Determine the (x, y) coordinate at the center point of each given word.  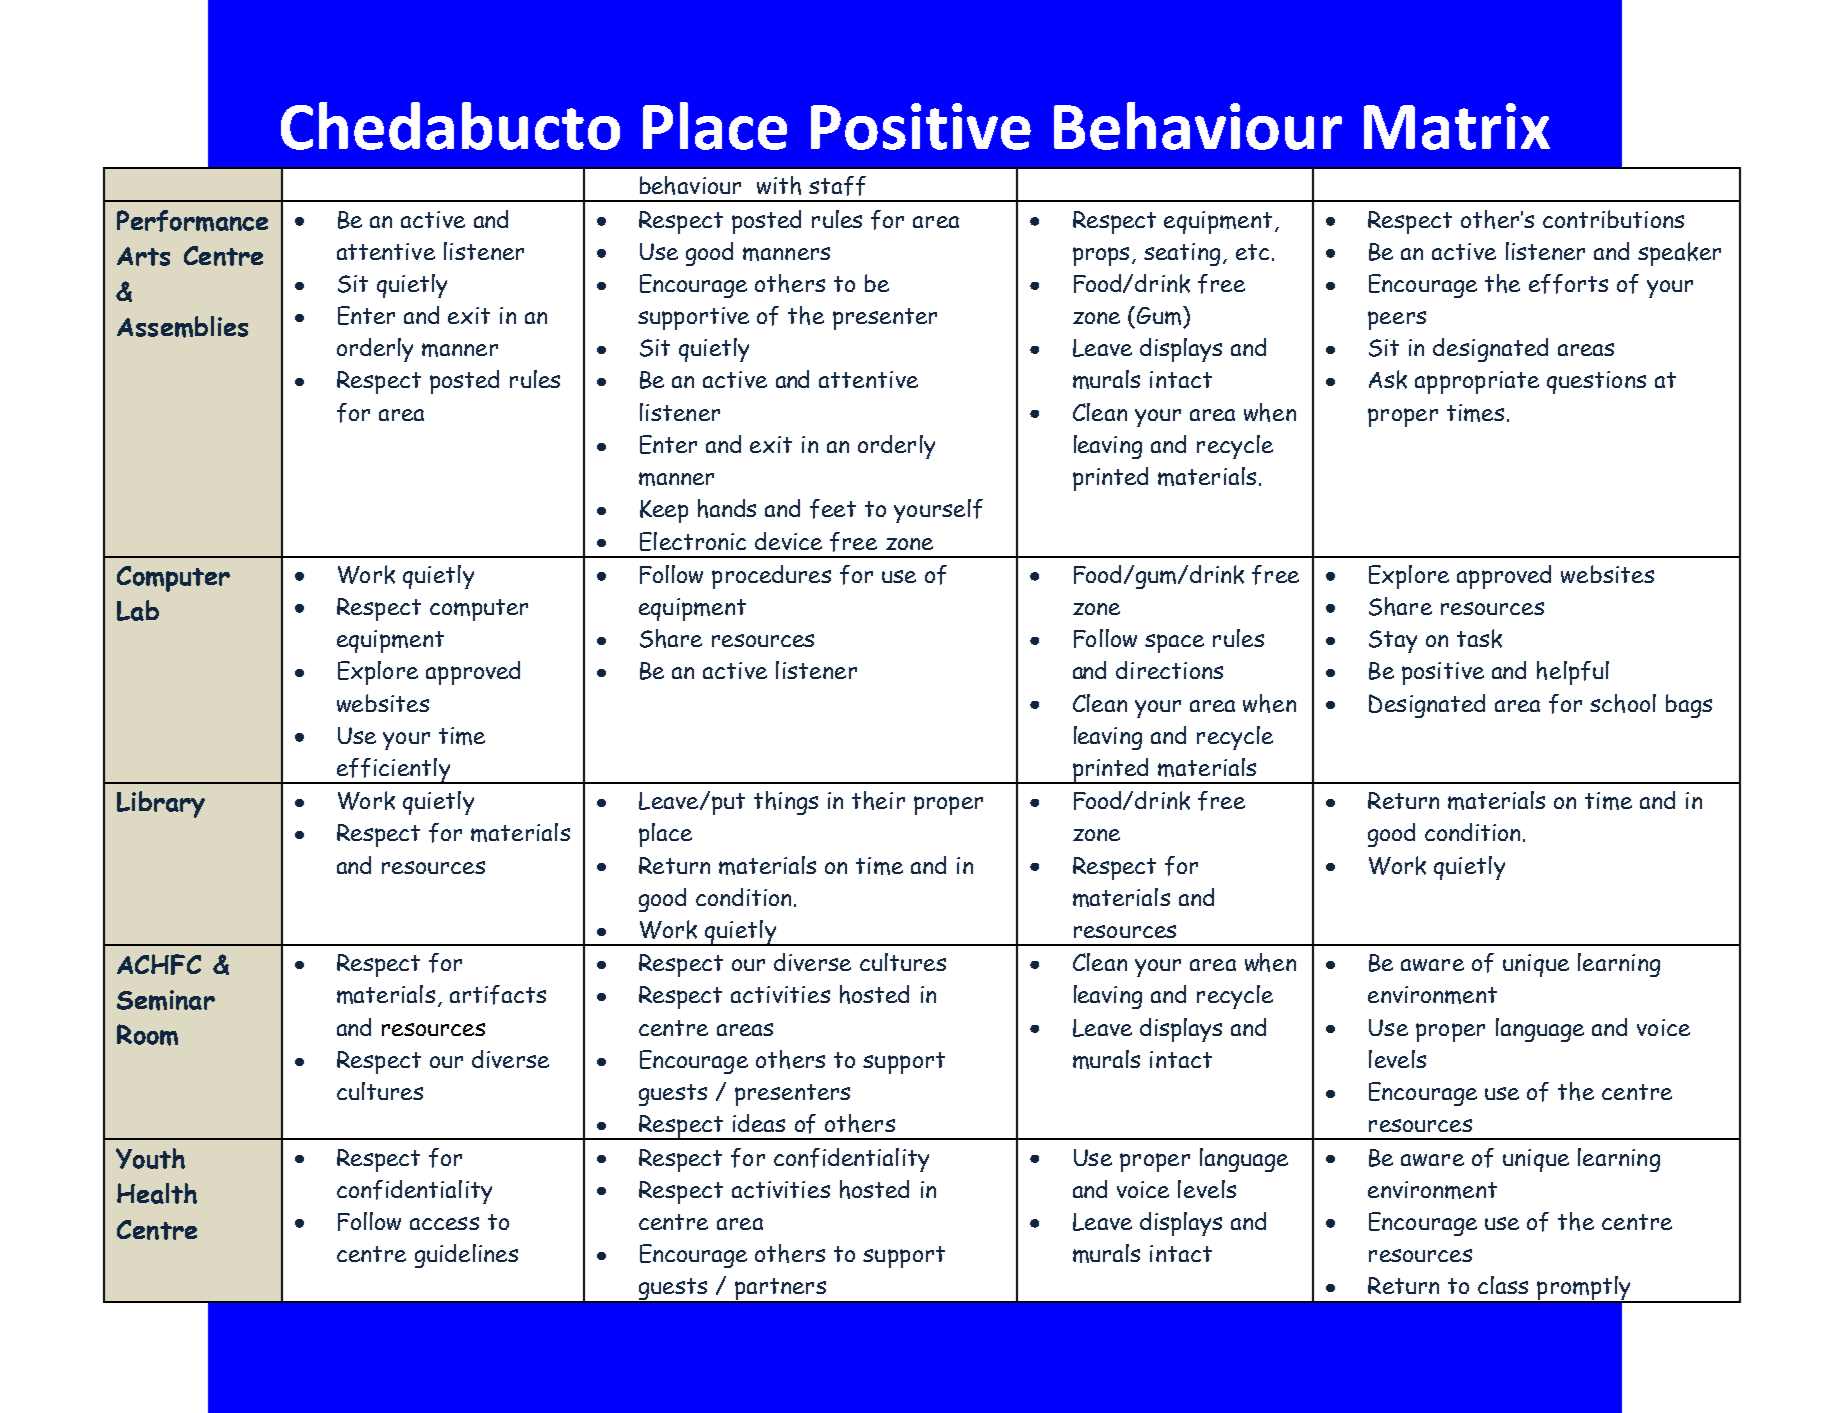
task (1479, 638)
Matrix (1457, 126)
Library (161, 804)
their (878, 800)
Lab (138, 610)
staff (837, 186)
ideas (759, 1123)
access (444, 1223)
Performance (192, 221)
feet (833, 509)
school (1623, 703)
